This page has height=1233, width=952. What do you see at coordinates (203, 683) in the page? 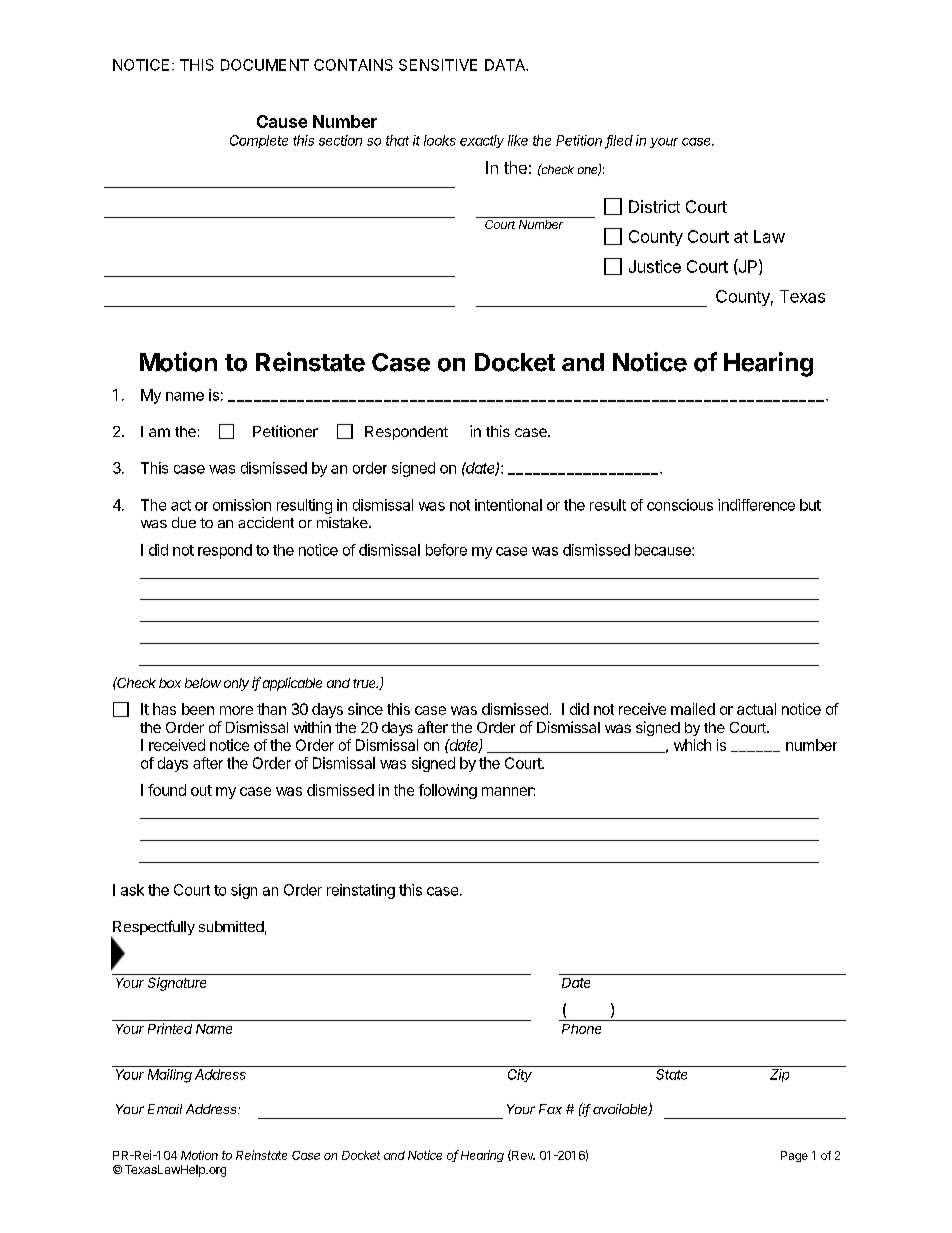
I see `below` at bounding box center [203, 683].
